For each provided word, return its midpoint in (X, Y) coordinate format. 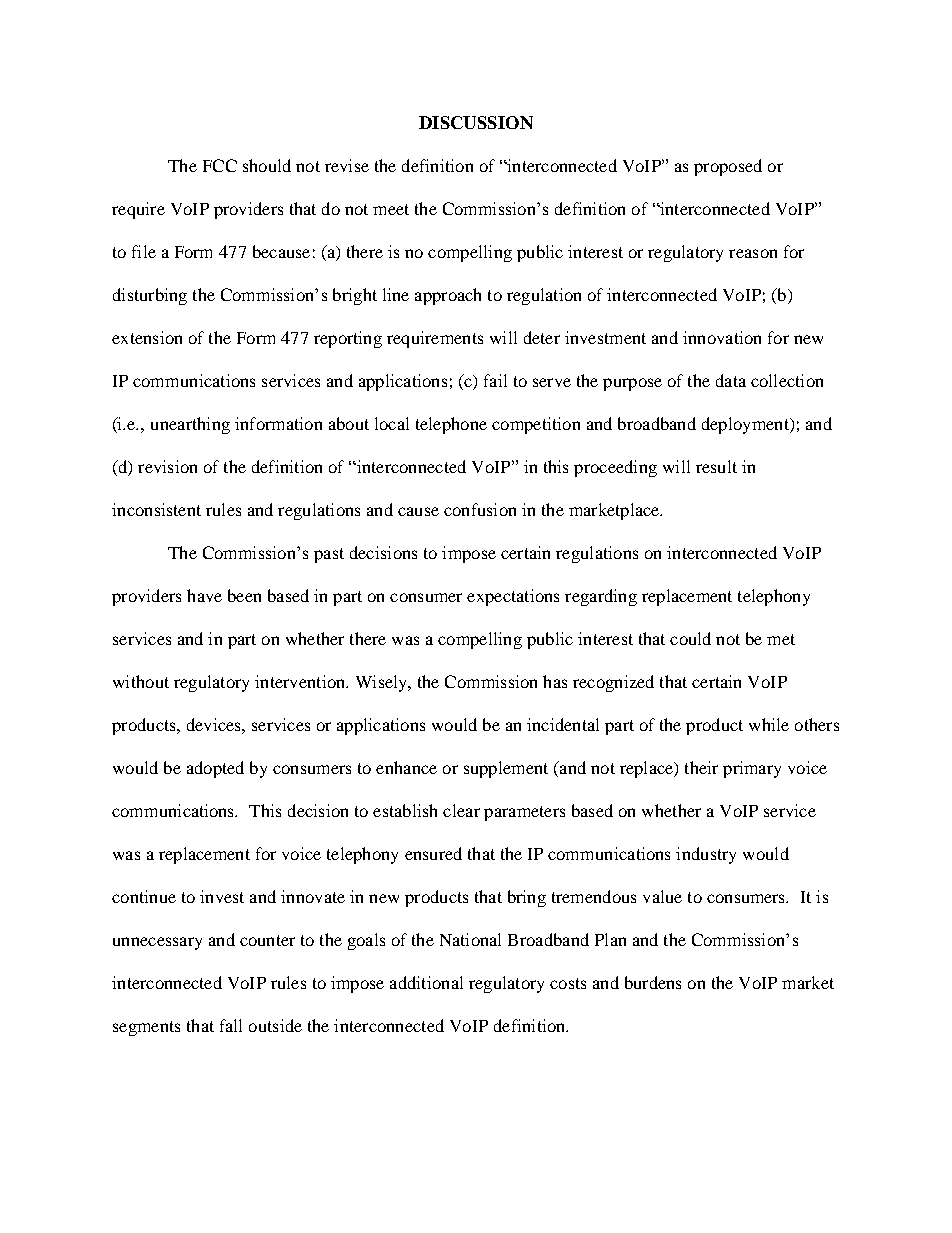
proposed (728, 167)
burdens (653, 982)
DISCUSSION (476, 122)
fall (231, 1025)
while (769, 724)
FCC (220, 165)
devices (215, 724)
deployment (746, 425)
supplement (506, 769)
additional (426, 982)
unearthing (190, 425)
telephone (451, 425)
